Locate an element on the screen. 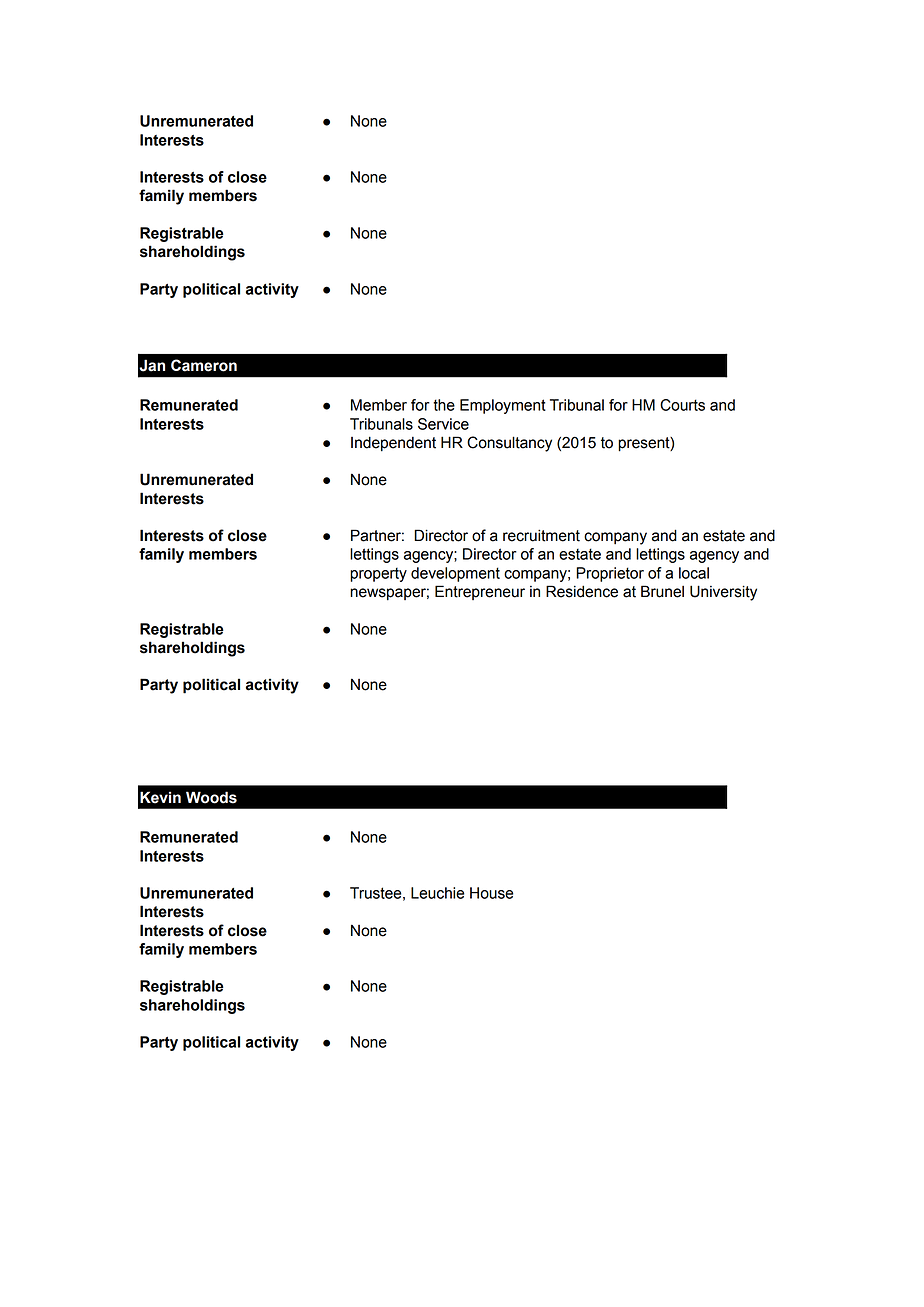 The height and width of the screenshot is (1307, 924). Courts is located at coordinates (682, 405).
